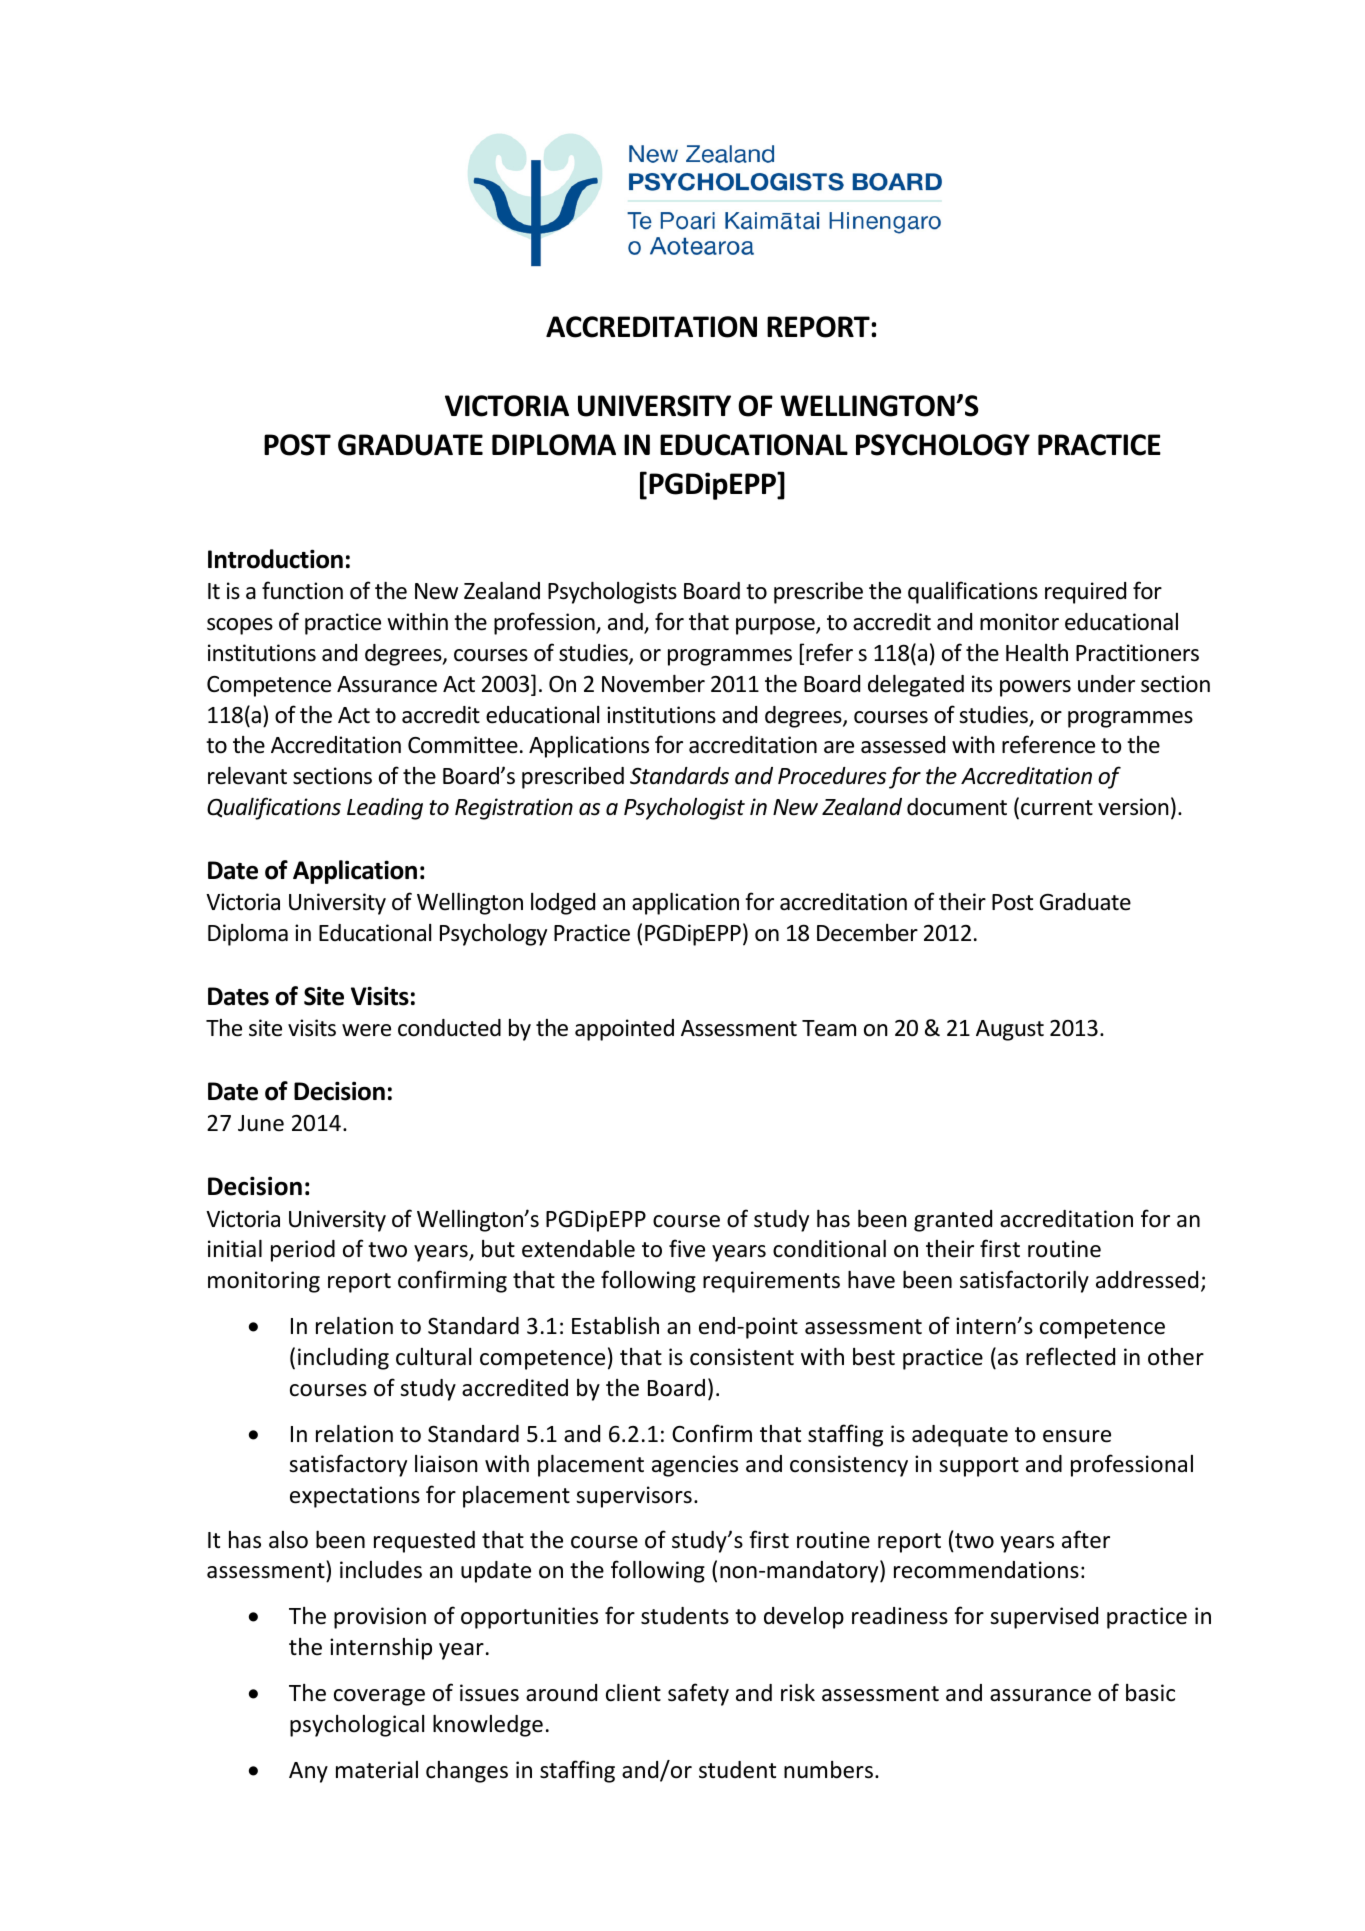 This page has height=1931, width=1365. Describe the element at coordinates (302, 590) in the page. I see `function` at that location.
